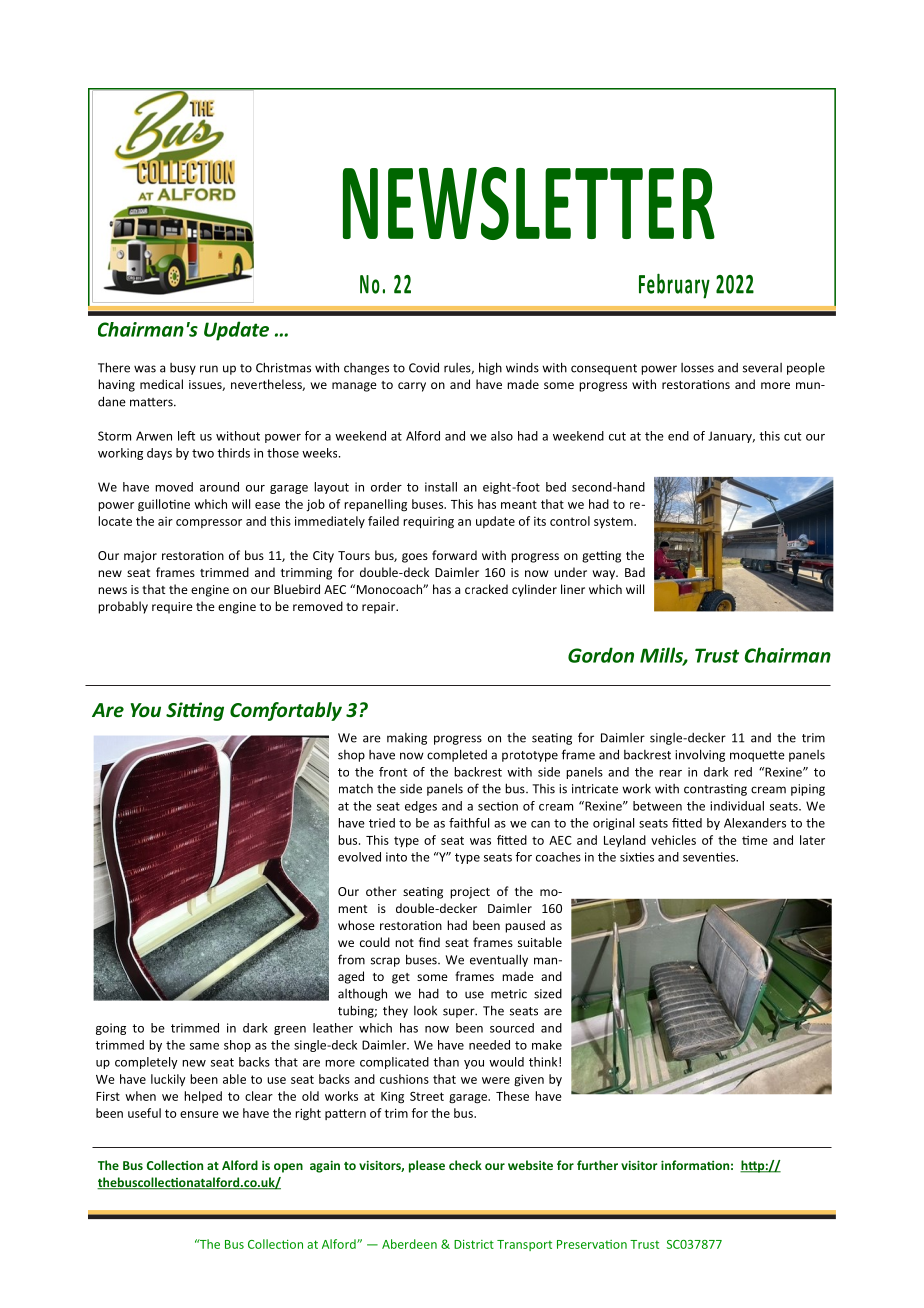 The image size is (924, 1308). Describe the element at coordinates (697, 368) in the screenshot. I see `losses` at that location.
